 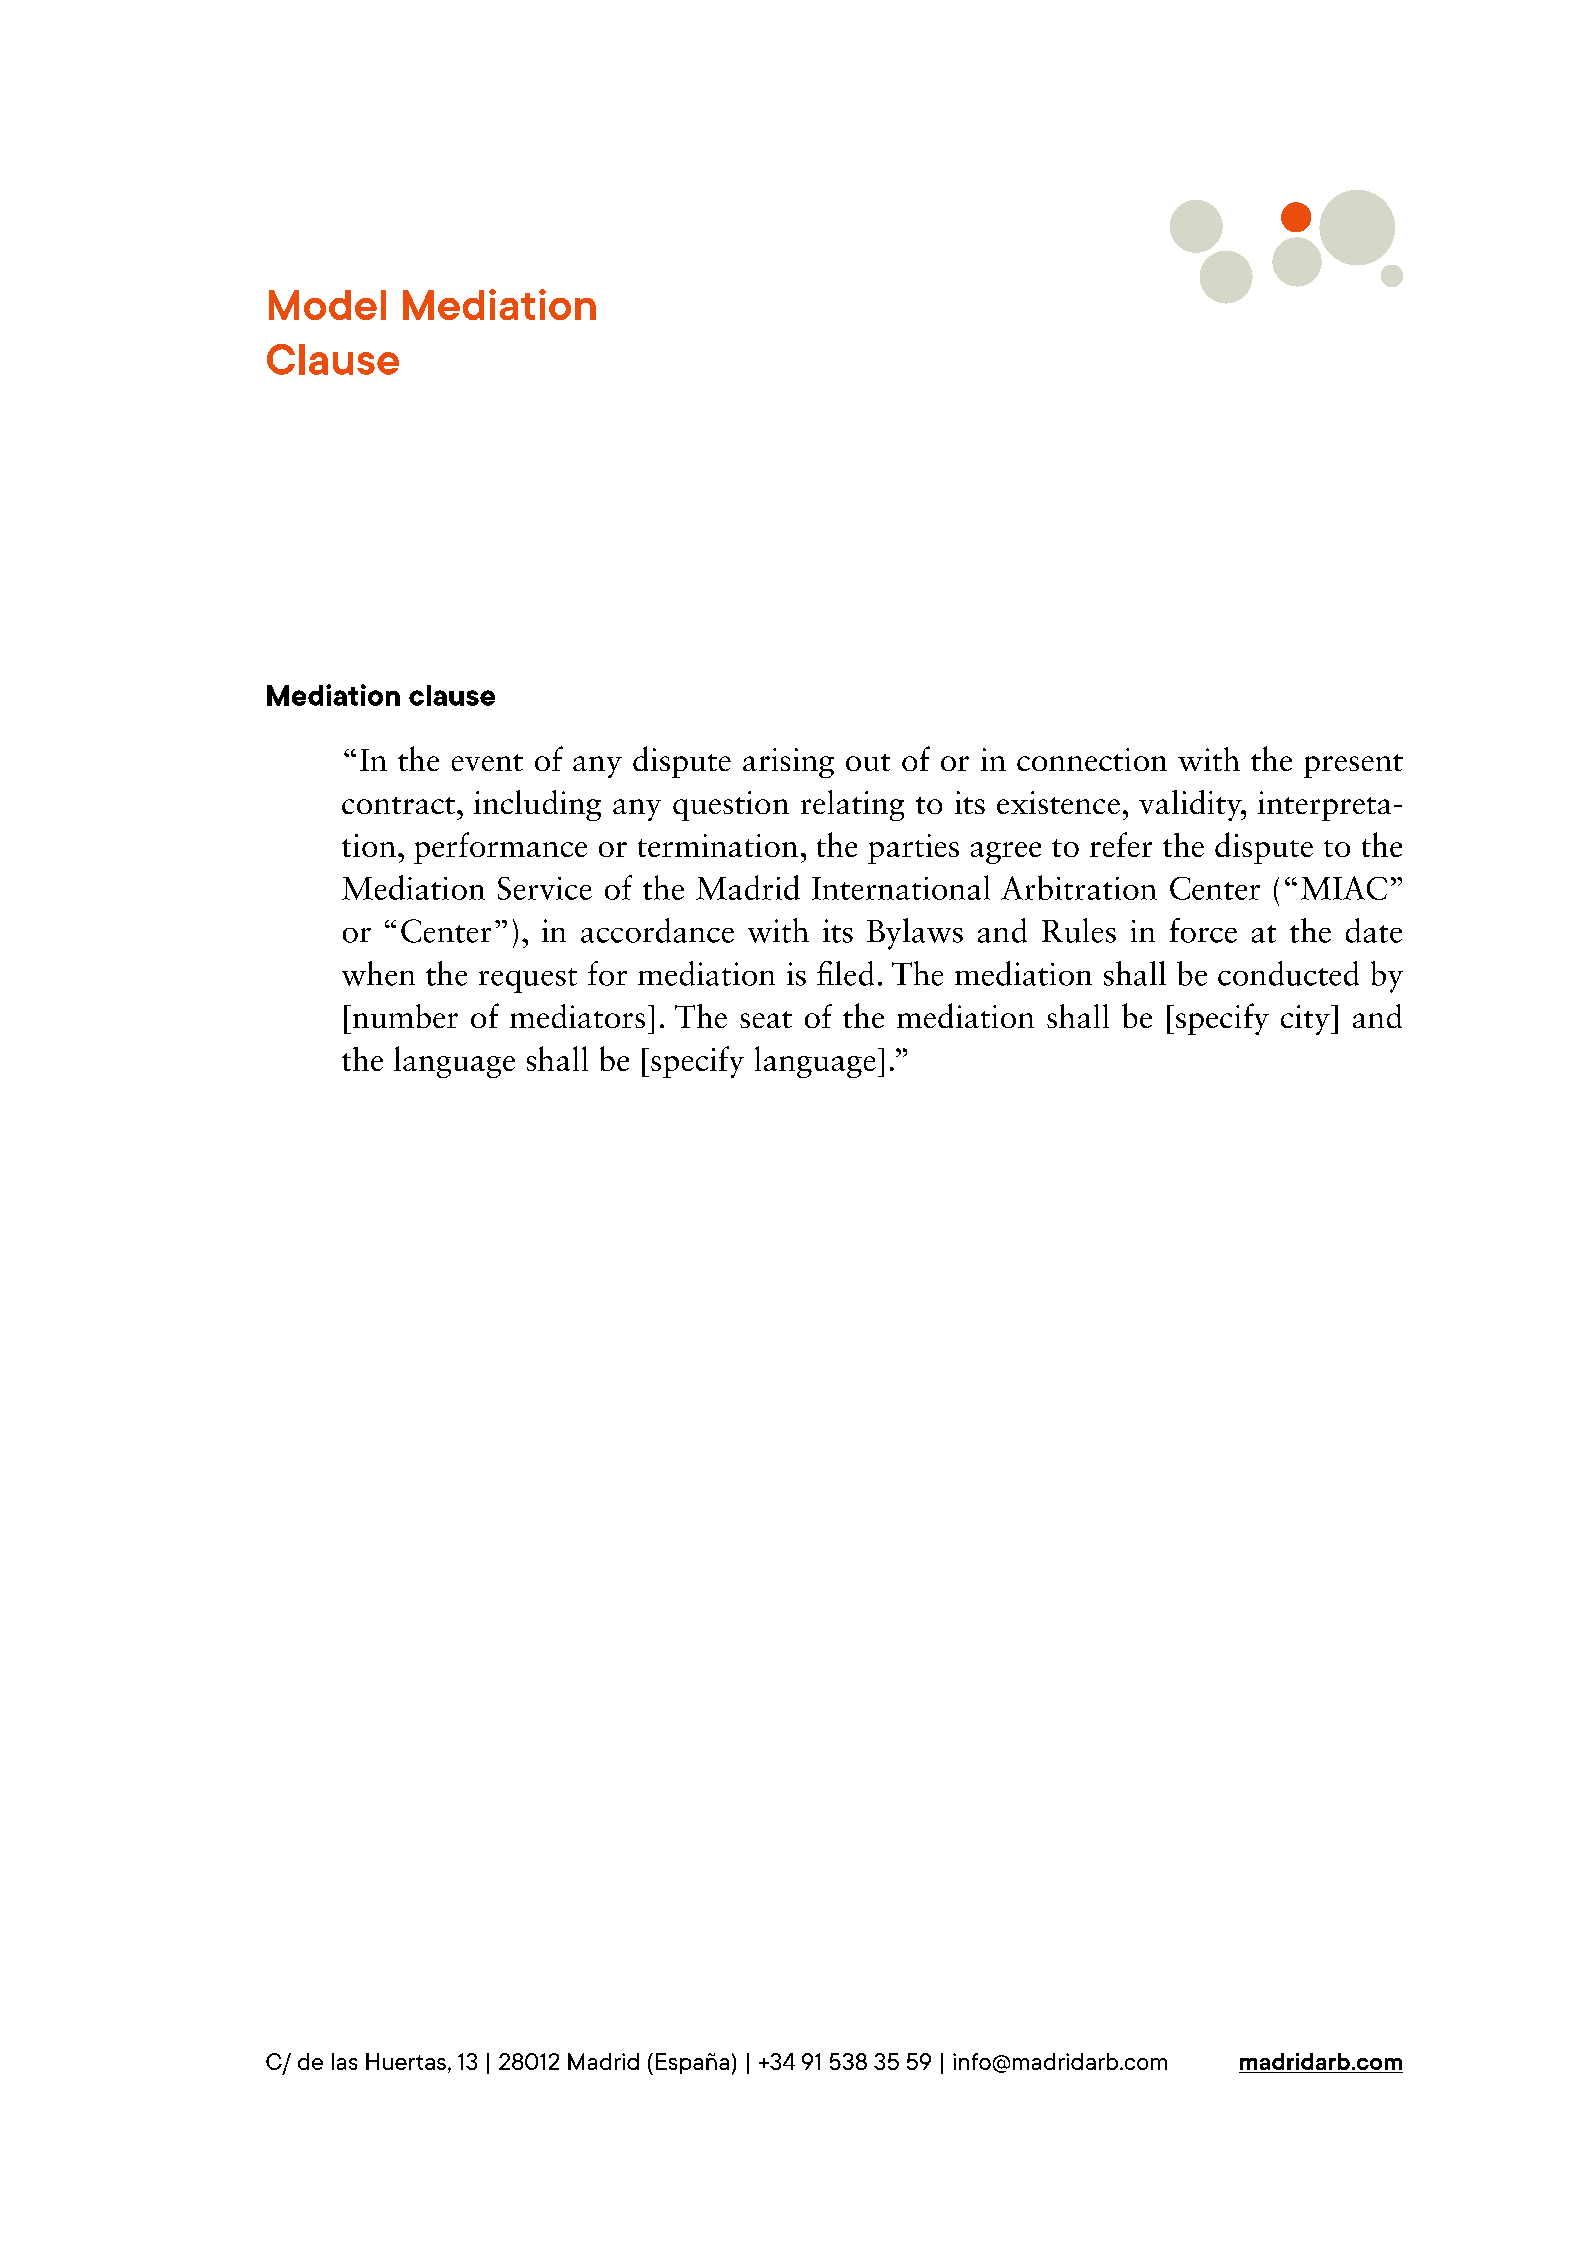 What do you see at coordinates (1306, 1020) in the document?
I see `city` at bounding box center [1306, 1020].
